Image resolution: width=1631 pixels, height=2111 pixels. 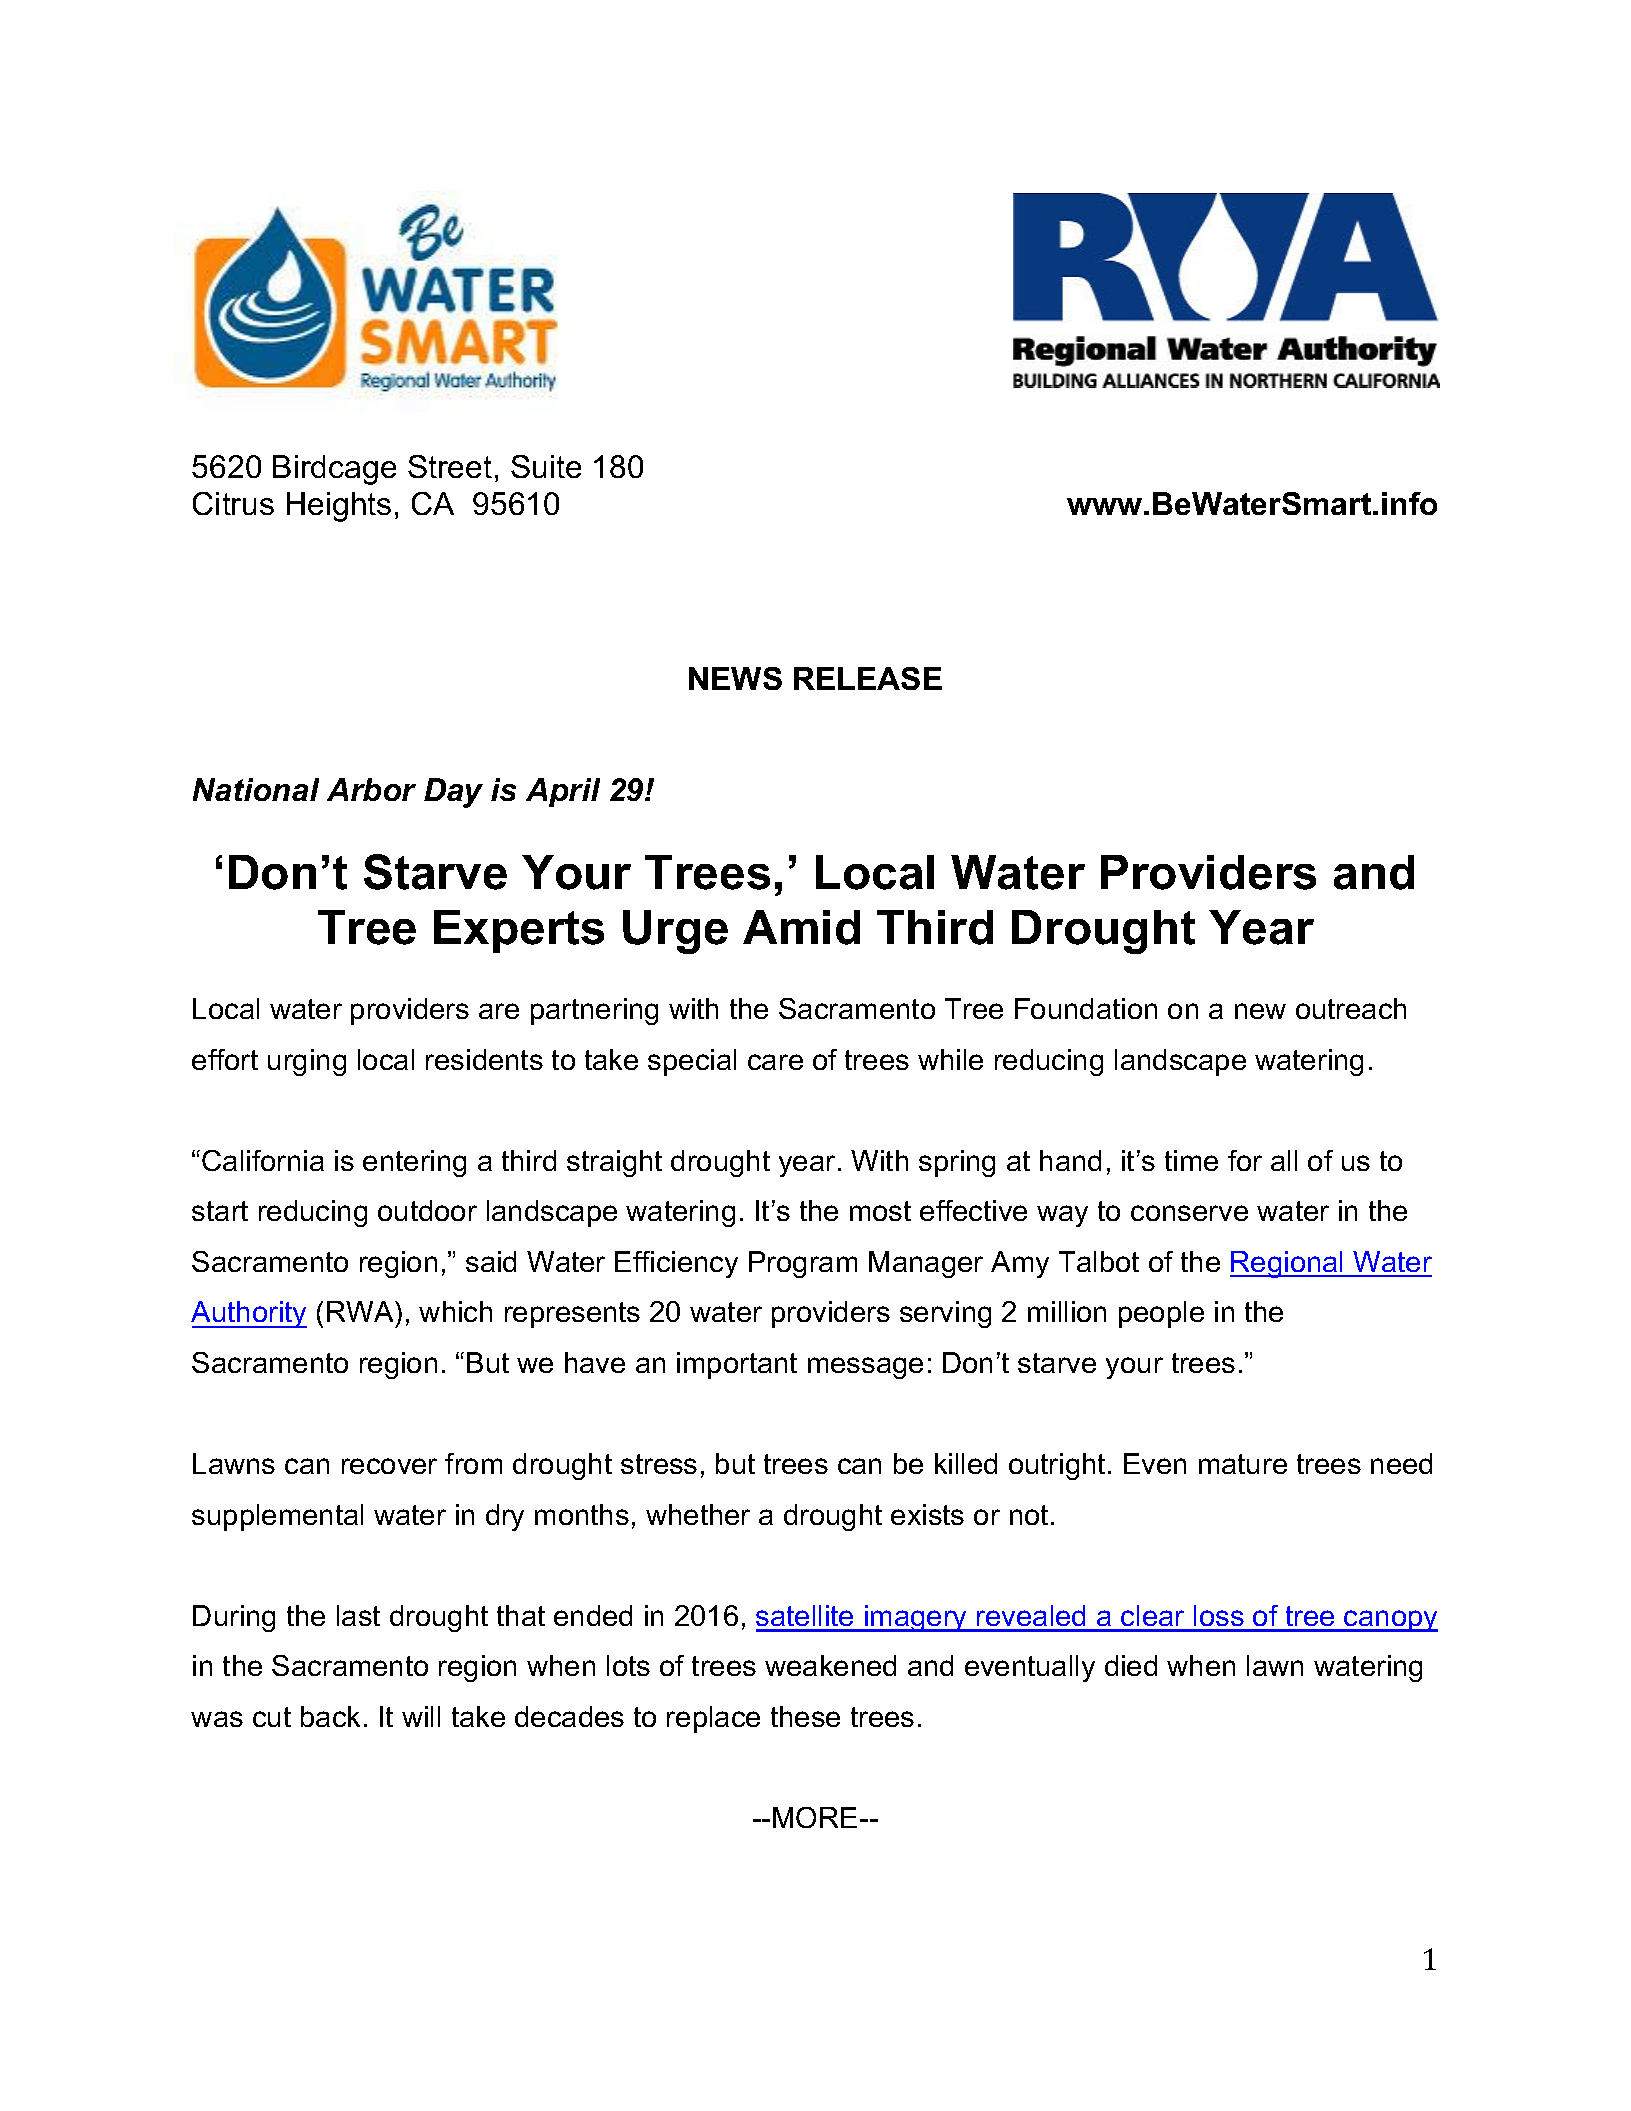 What do you see at coordinates (519, 931) in the document?
I see `Experts` at bounding box center [519, 931].
